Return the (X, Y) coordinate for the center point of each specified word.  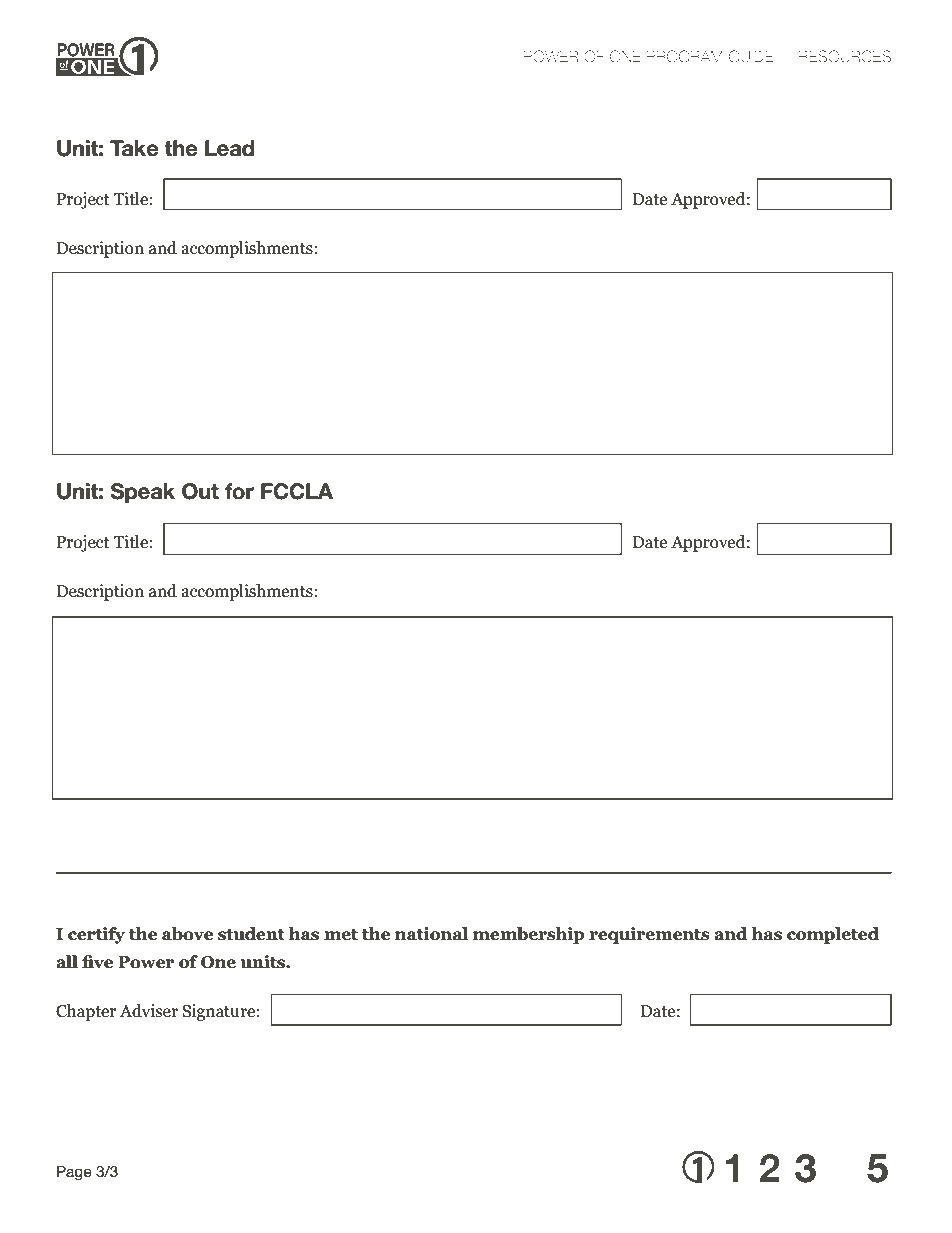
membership (528, 935)
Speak (142, 493)
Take (134, 148)
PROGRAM (684, 56)
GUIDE (751, 56)
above (187, 934)
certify (96, 935)
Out (200, 491)
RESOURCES (845, 56)
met (341, 935)
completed (833, 935)
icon (759, 1194)
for (239, 491)
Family (156, 1194)
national (431, 934)
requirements (649, 935)
